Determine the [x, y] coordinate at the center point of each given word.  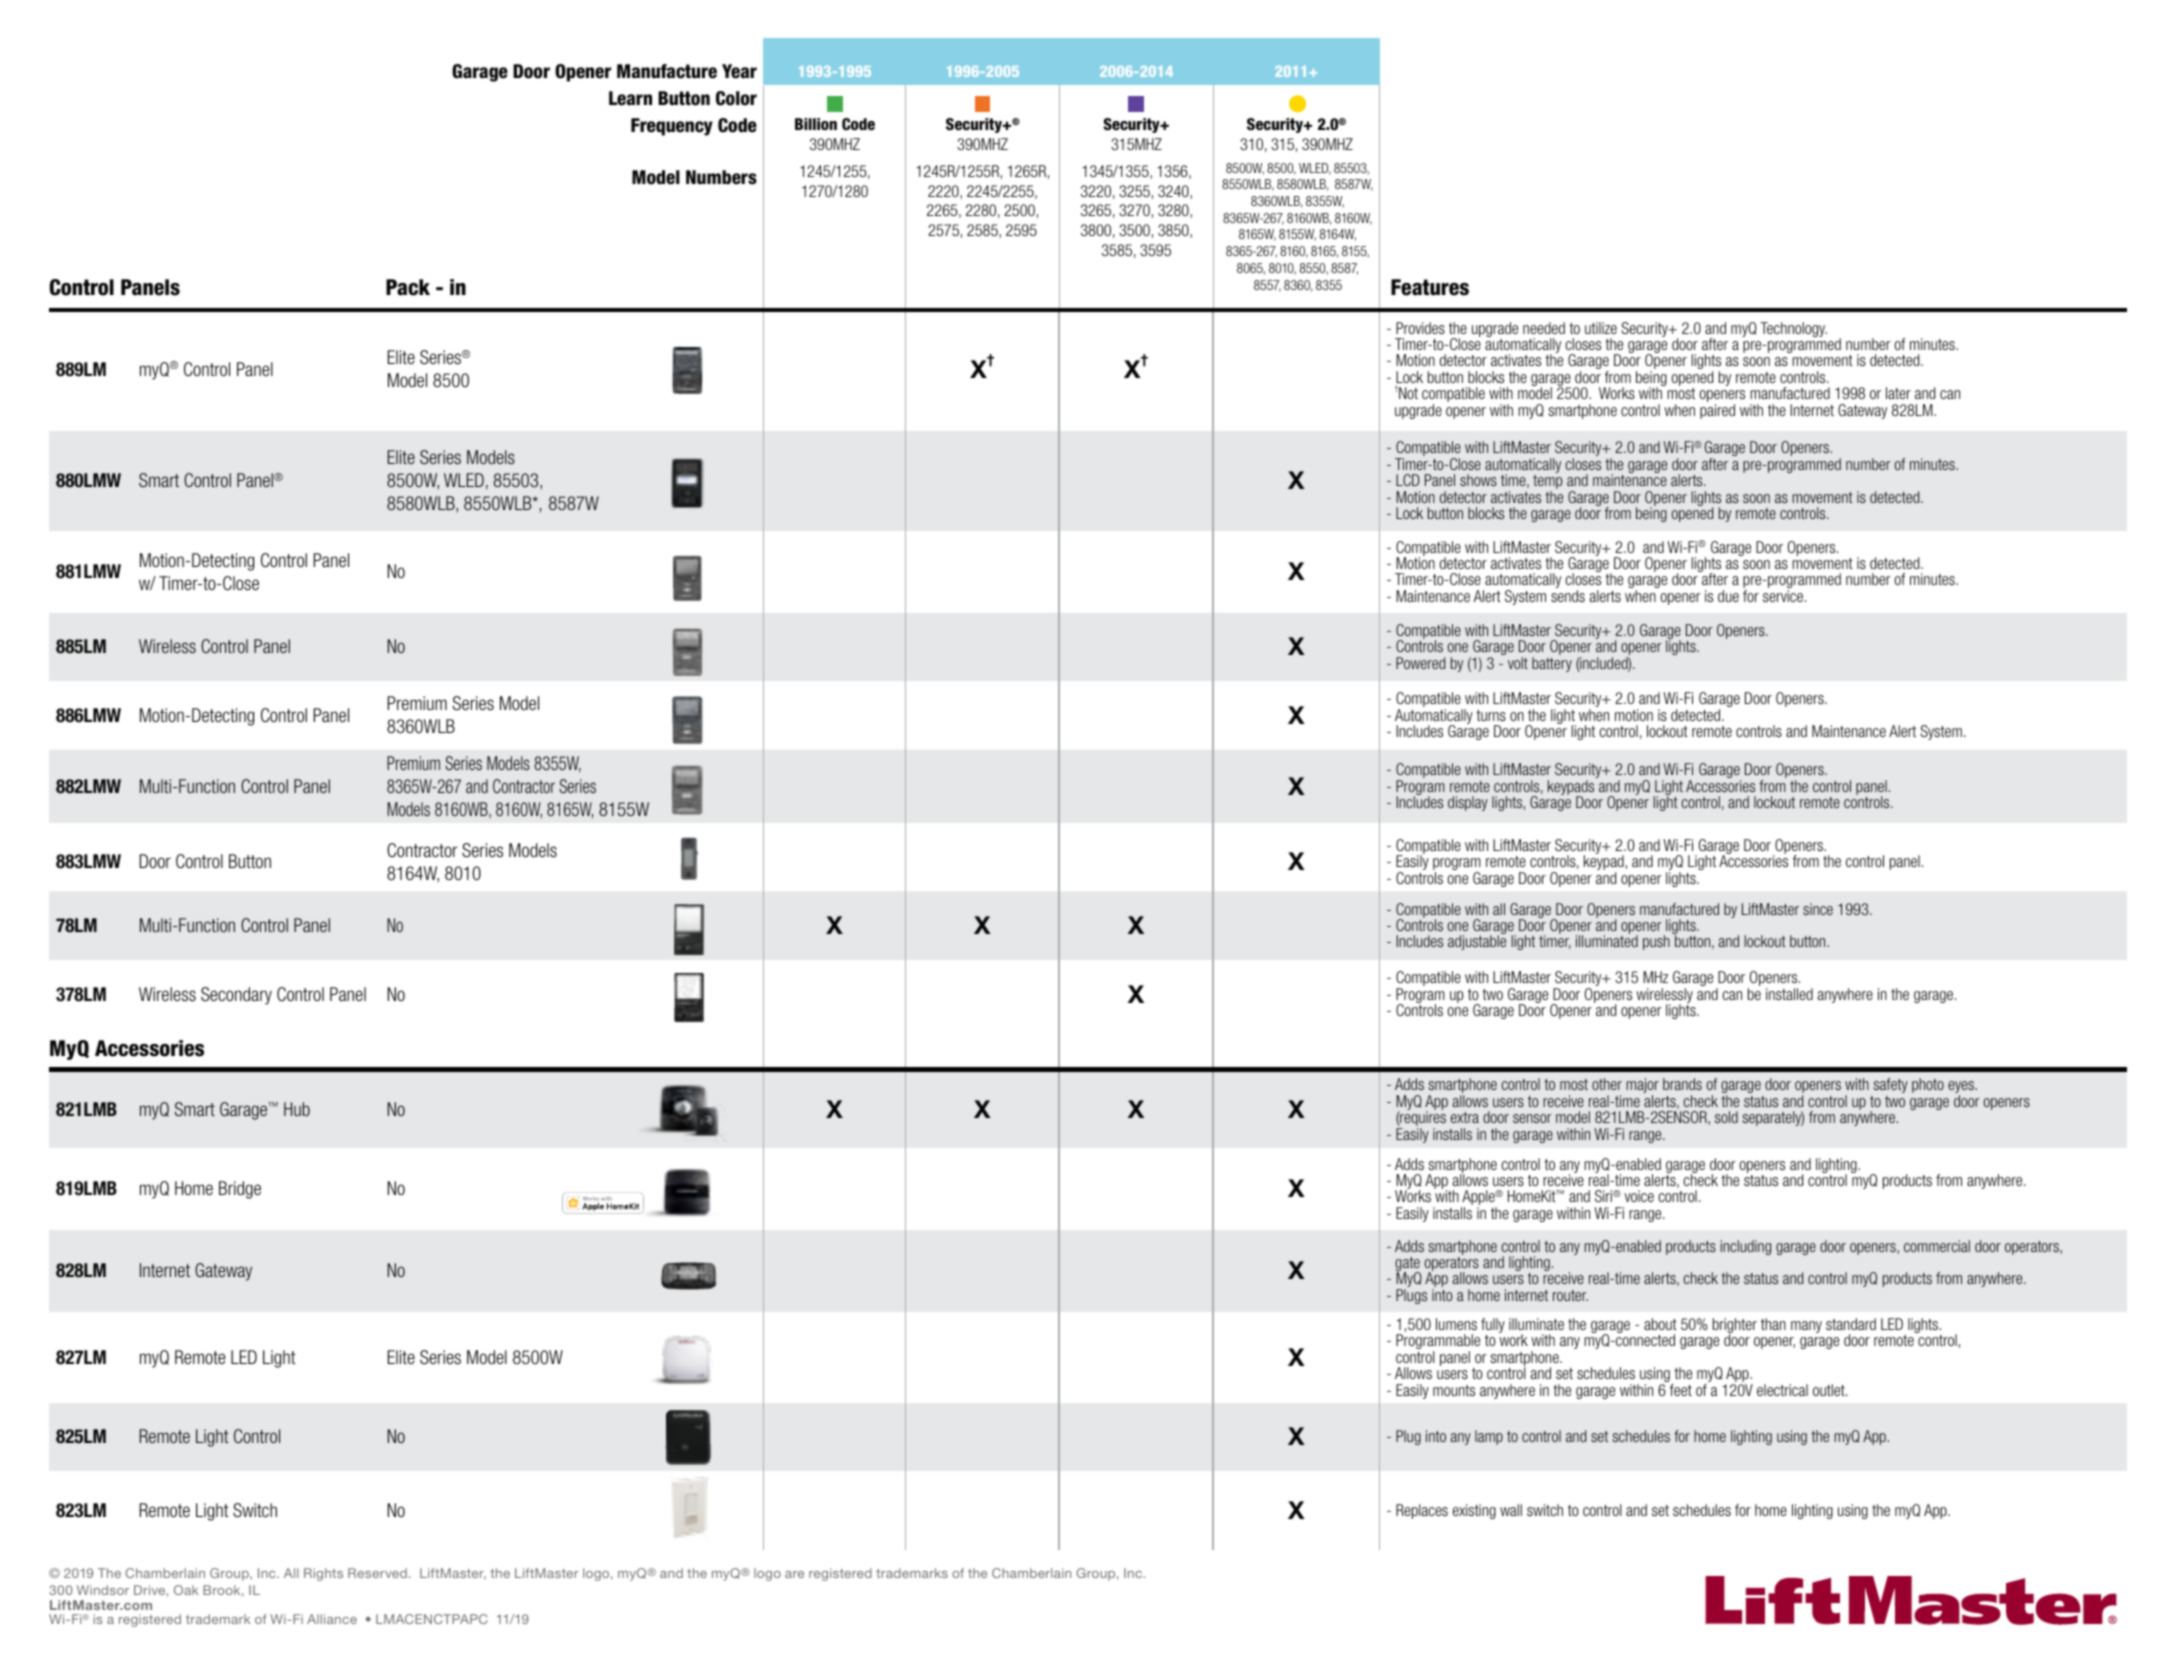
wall [1511, 1510]
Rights [323, 1574]
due [1728, 596]
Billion [816, 124]
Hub [297, 1109]
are [794, 1574]
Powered [1420, 663]
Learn [630, 98]
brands [1682, 1084]
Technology [1793, 329]
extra [1465, 1117]
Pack [408, 287]
